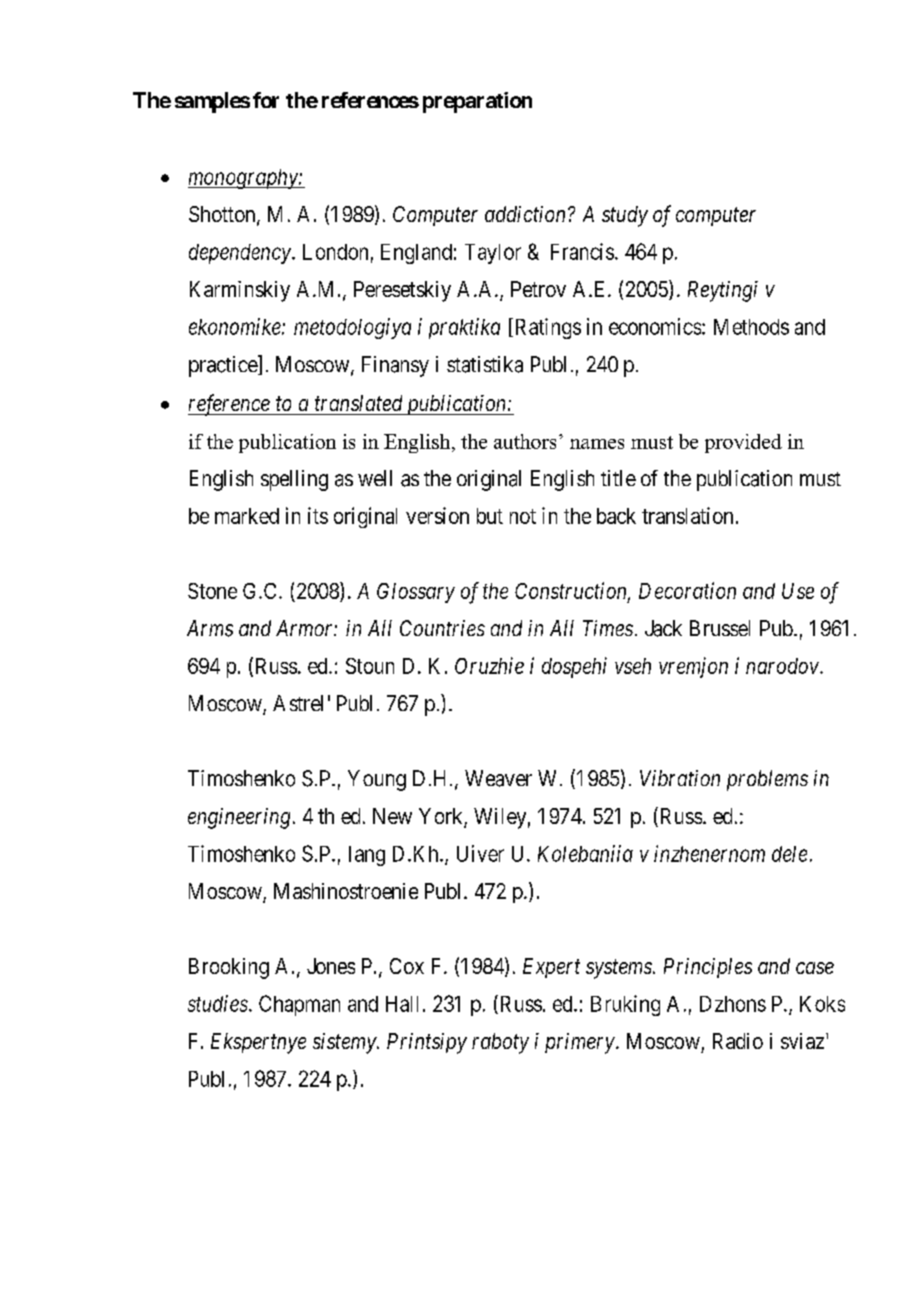 The width and height of the screenshot is (924, 1308). What do you see at coordinates (377, 780) in the screenshot?
I see `Young` at bounding box center [377, 780].
